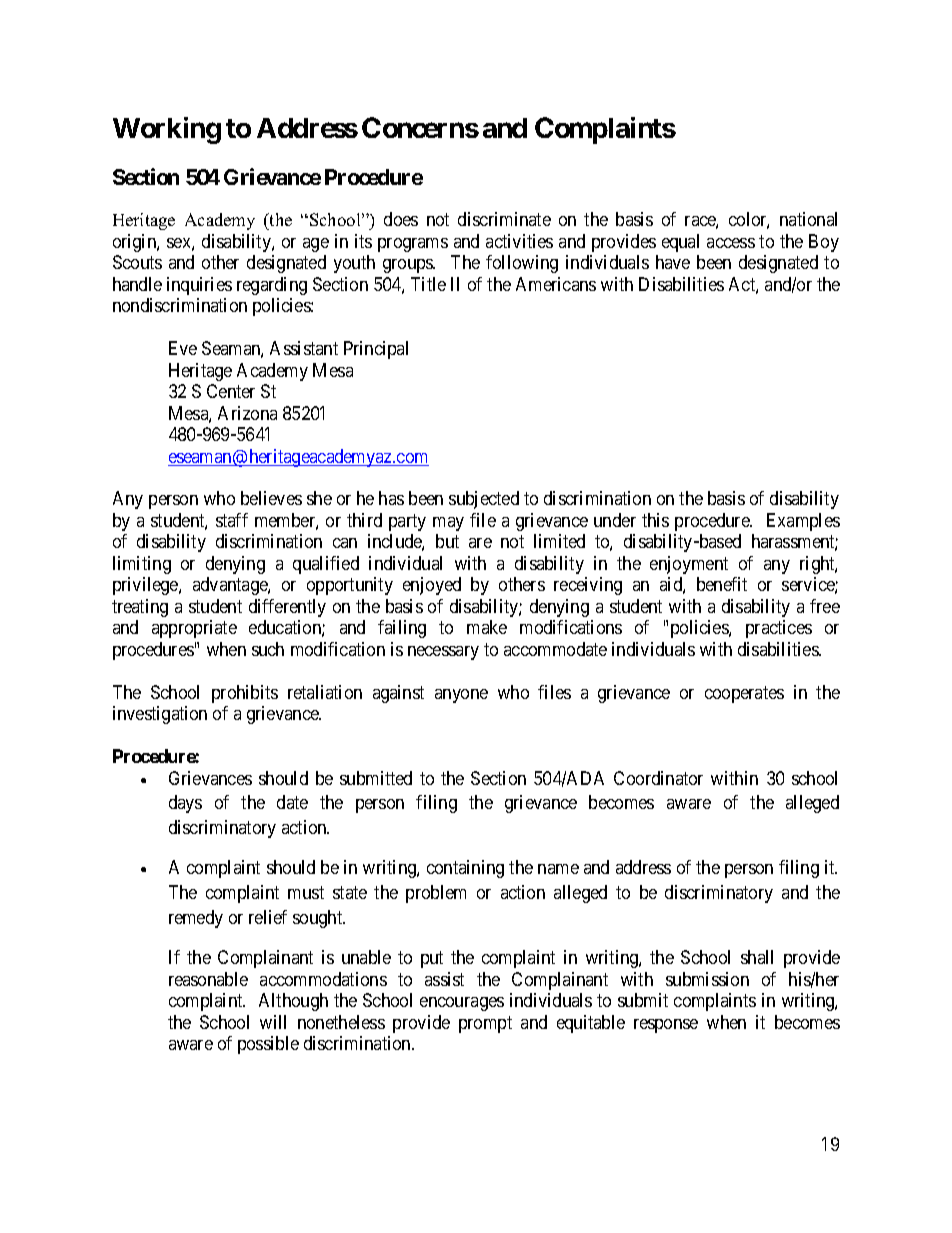 The image size is (952, 1233). I want to click on practices, so click(779, 629).
